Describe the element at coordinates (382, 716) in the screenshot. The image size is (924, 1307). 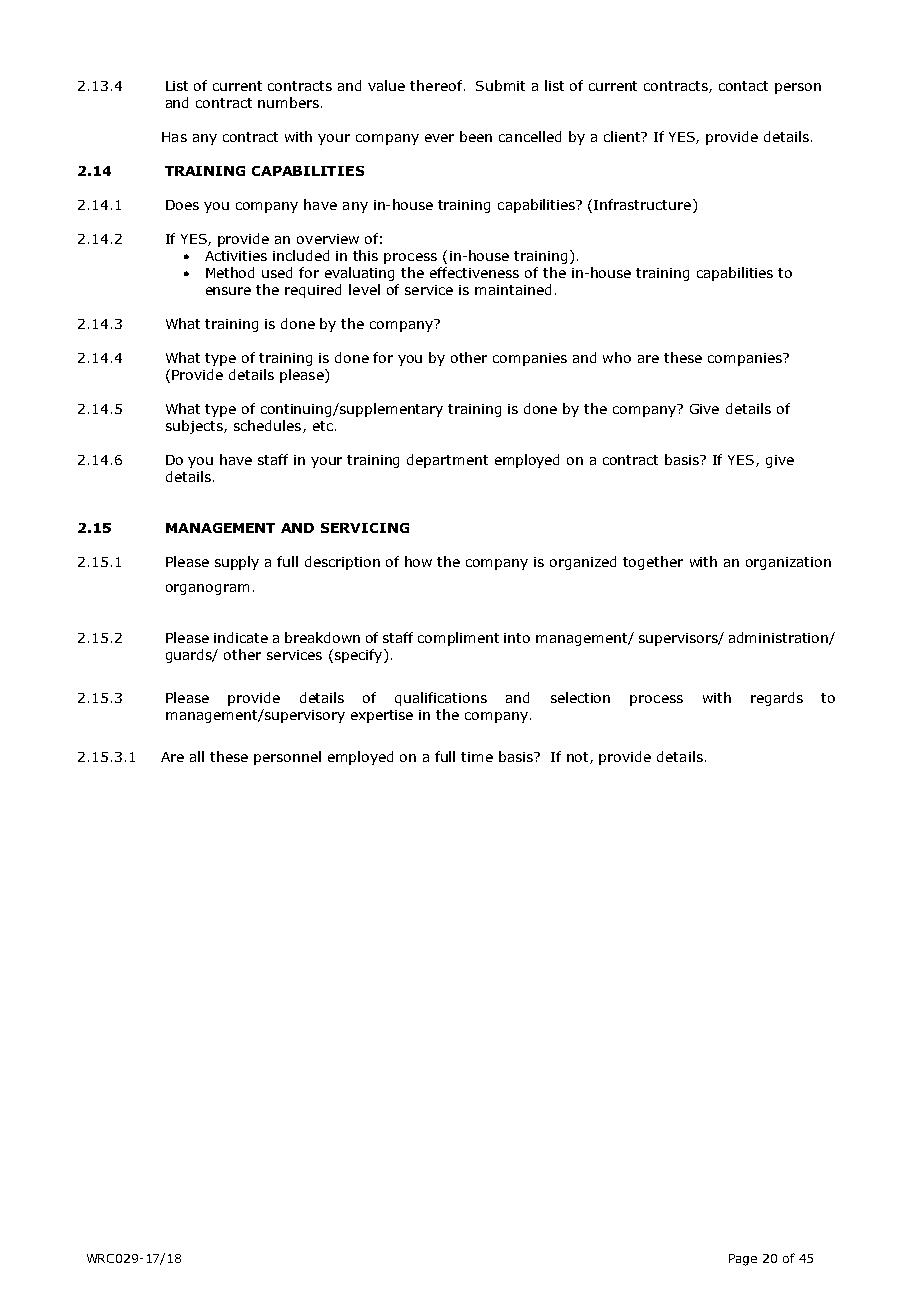
I see `expertise` at that location.
